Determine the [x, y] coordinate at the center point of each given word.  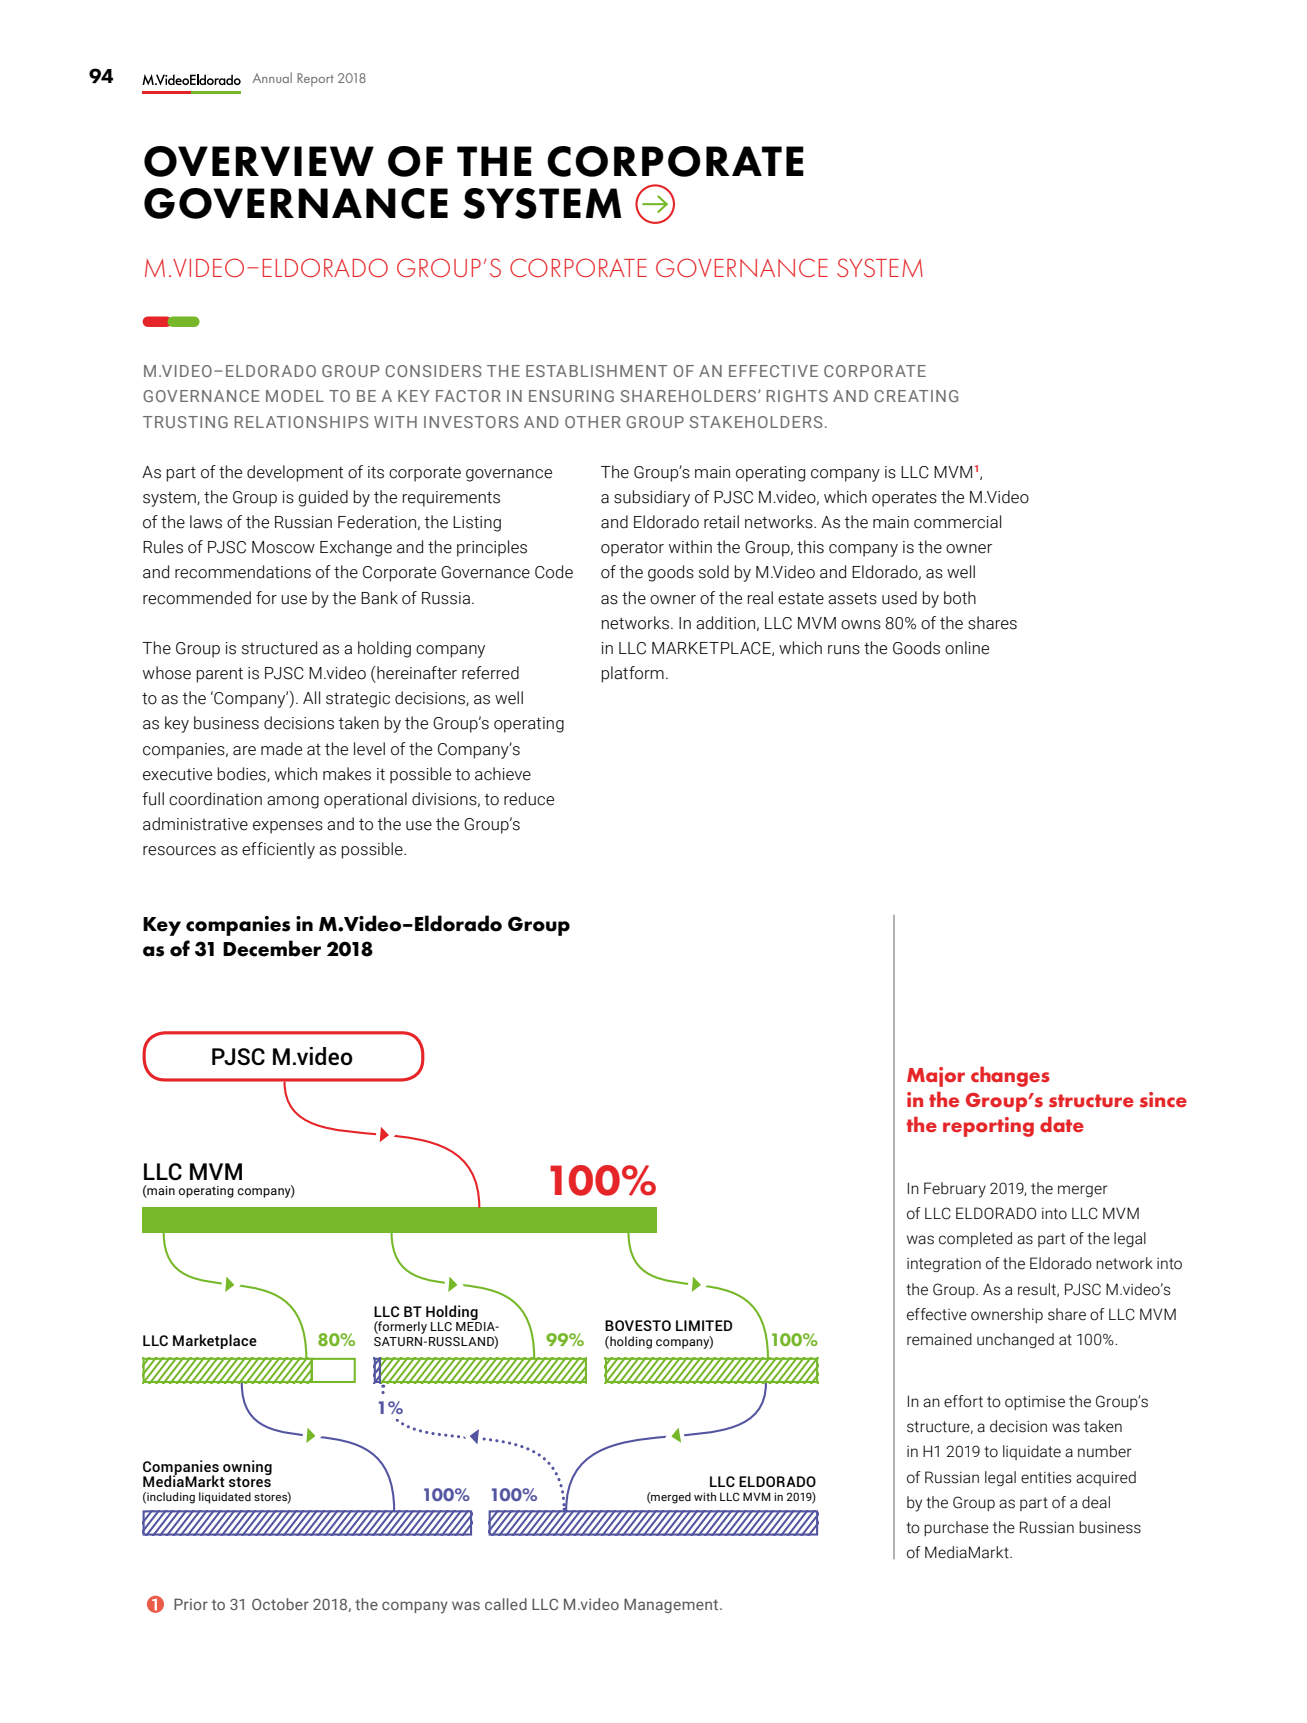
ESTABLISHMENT [597, 371]
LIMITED [704, 1325]
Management [672, 1605]
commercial [957, 522]
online [967, 648]
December [272, 948]
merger [1083, 1191]
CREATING [916, 396]
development [295, 473]
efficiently [278, 850]
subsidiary [652, 498]
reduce [529, 799]
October [280, 1604]
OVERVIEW [259, 161]
